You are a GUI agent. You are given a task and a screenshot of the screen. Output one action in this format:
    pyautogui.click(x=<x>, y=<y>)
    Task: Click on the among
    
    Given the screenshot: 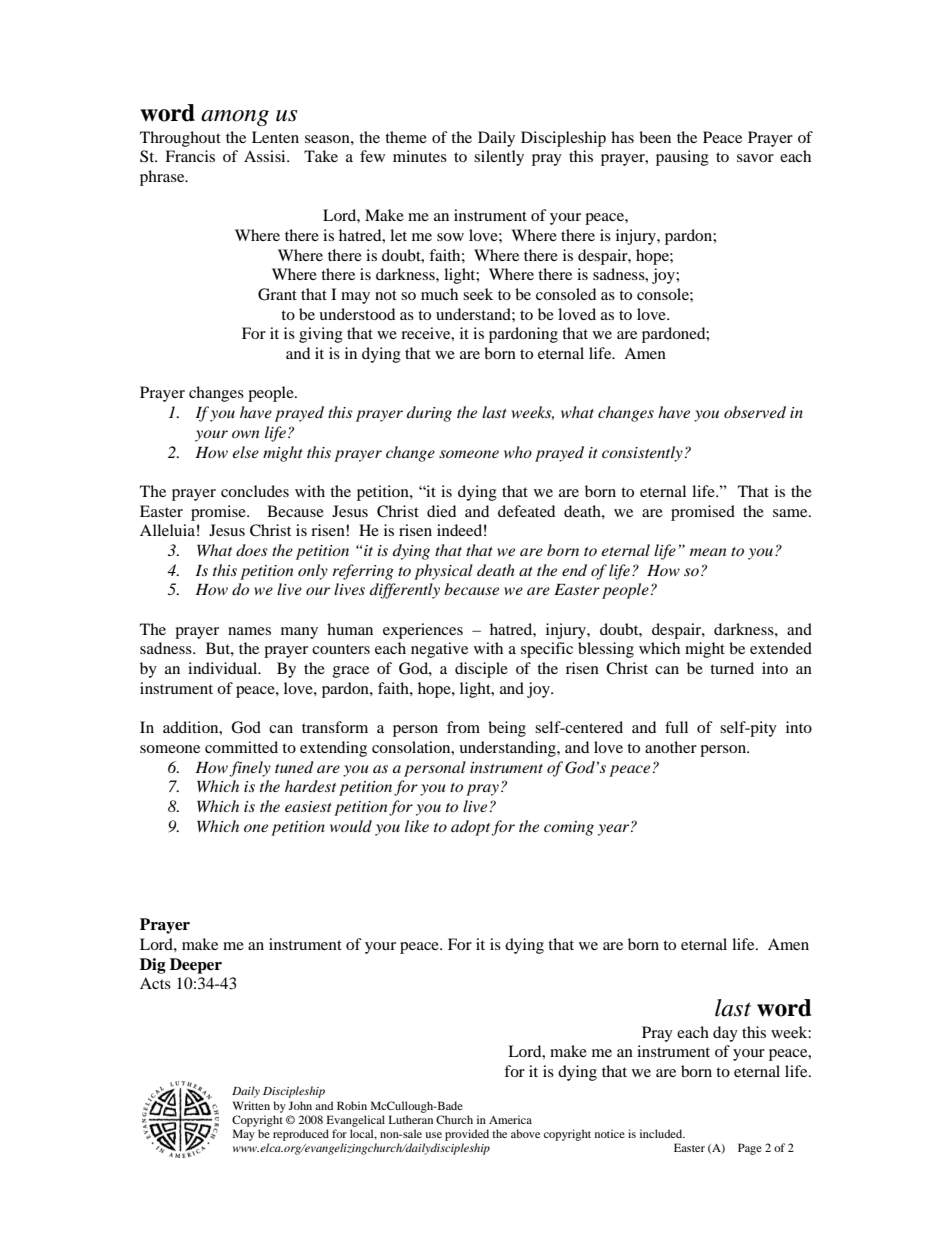 What is the action you would take?
    pyautogui.click(x=235, y=118)
